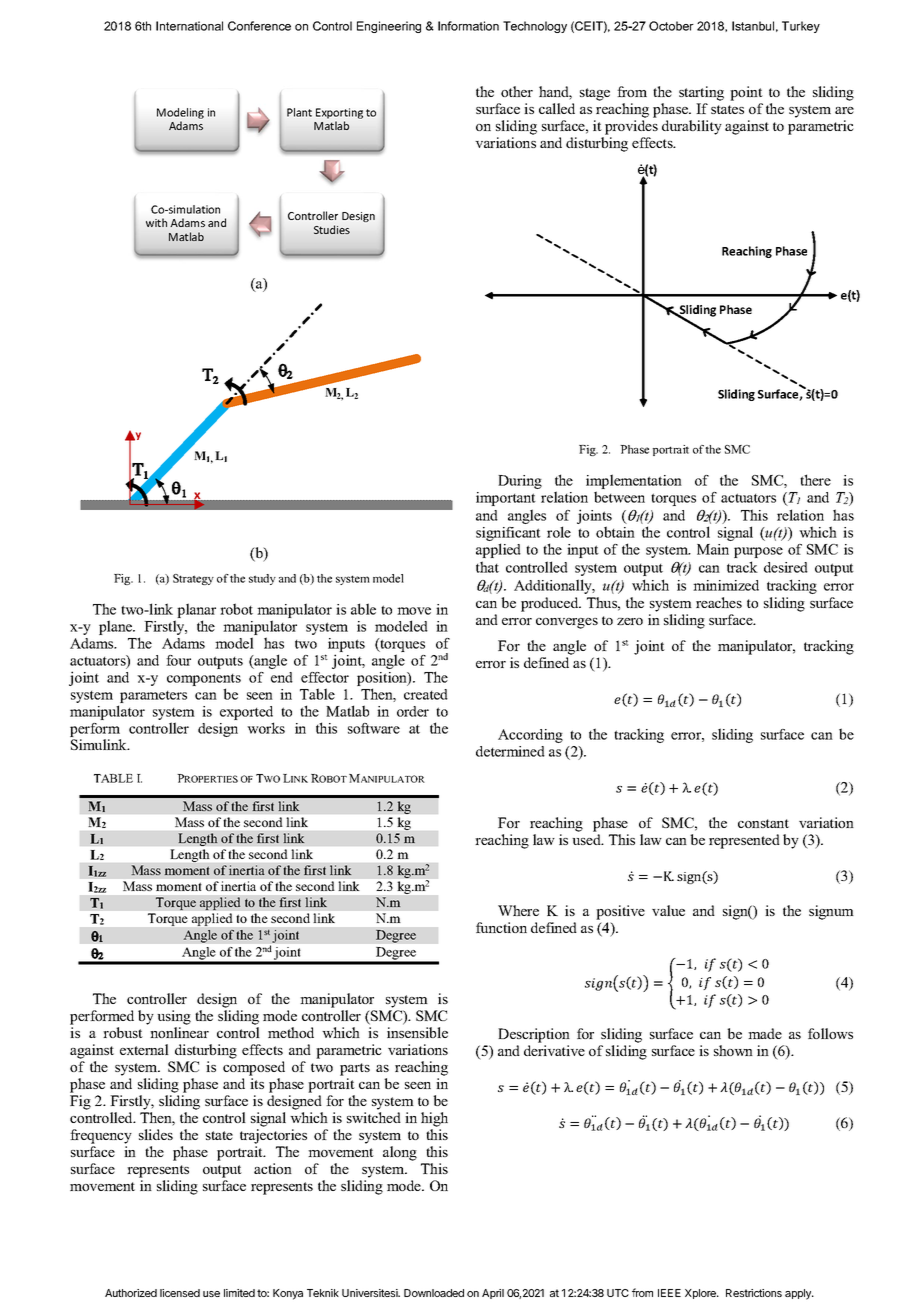 This image has width=924, height=1308. What do you see at coordinates (746, 93) in the image?
I see `point` at bounding box center [746, 93].
